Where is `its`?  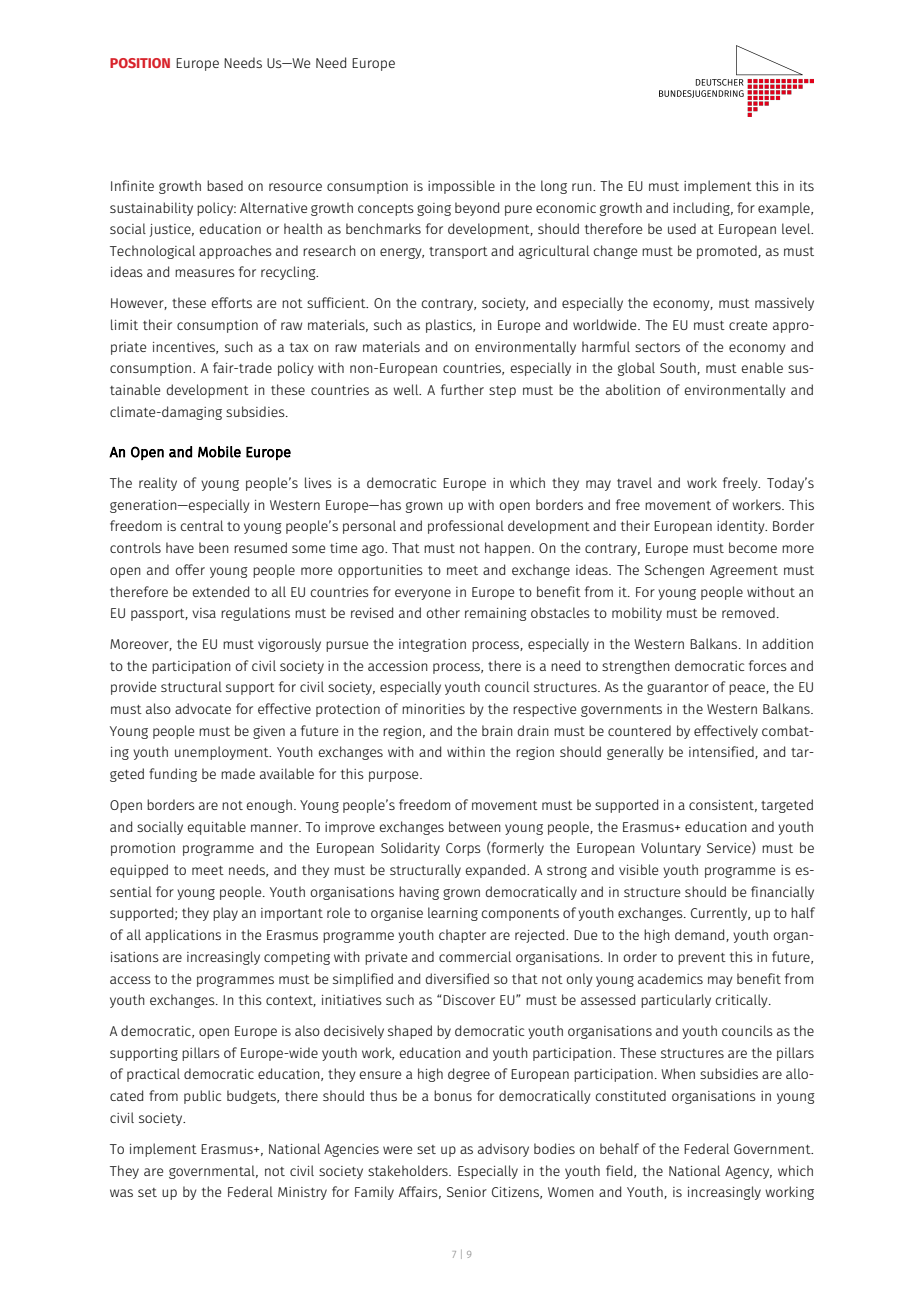 its is located at coordinates (807, 186).
